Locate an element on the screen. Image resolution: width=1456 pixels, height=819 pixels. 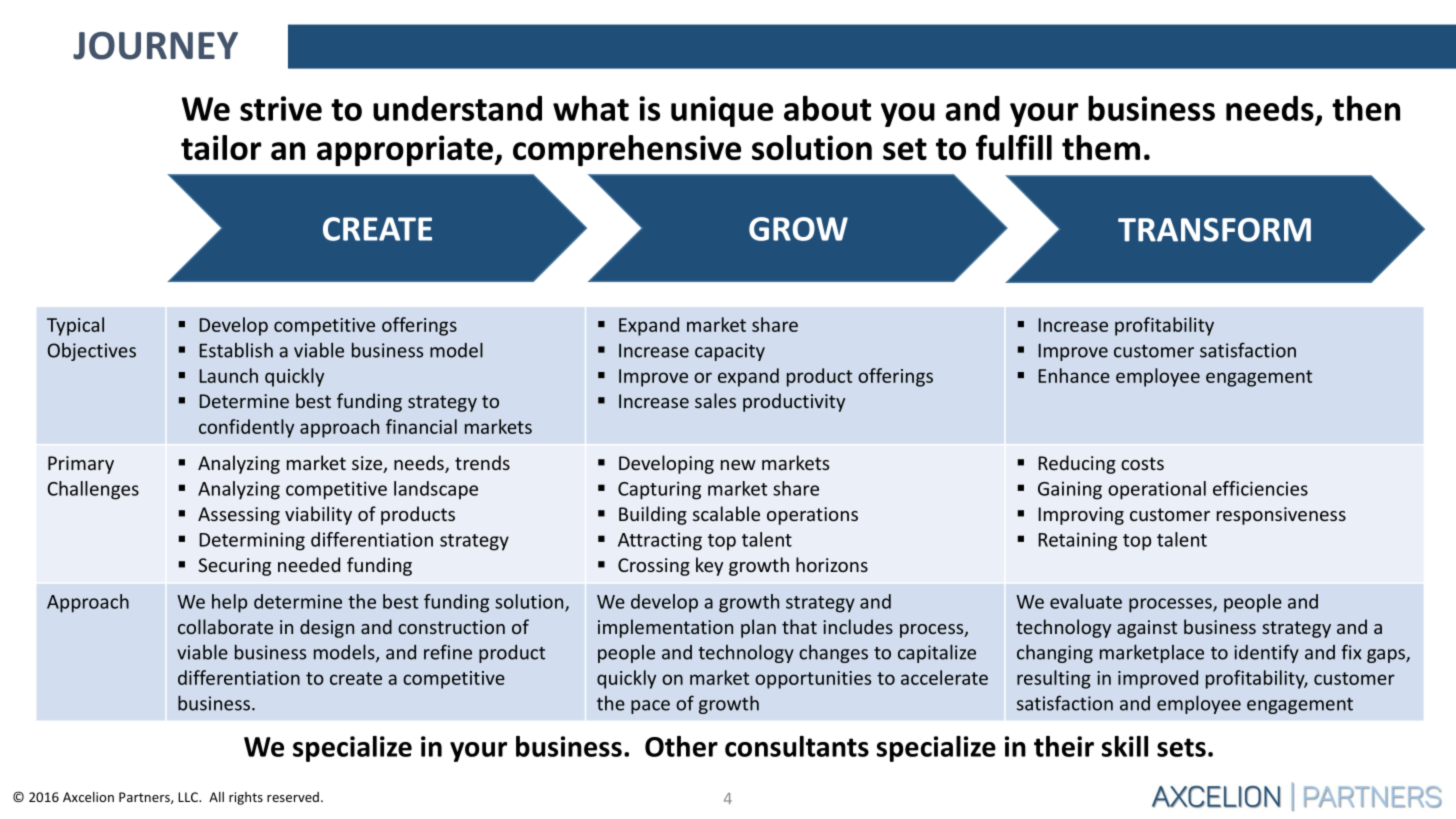
rights is located at coordinates (246, 798).
